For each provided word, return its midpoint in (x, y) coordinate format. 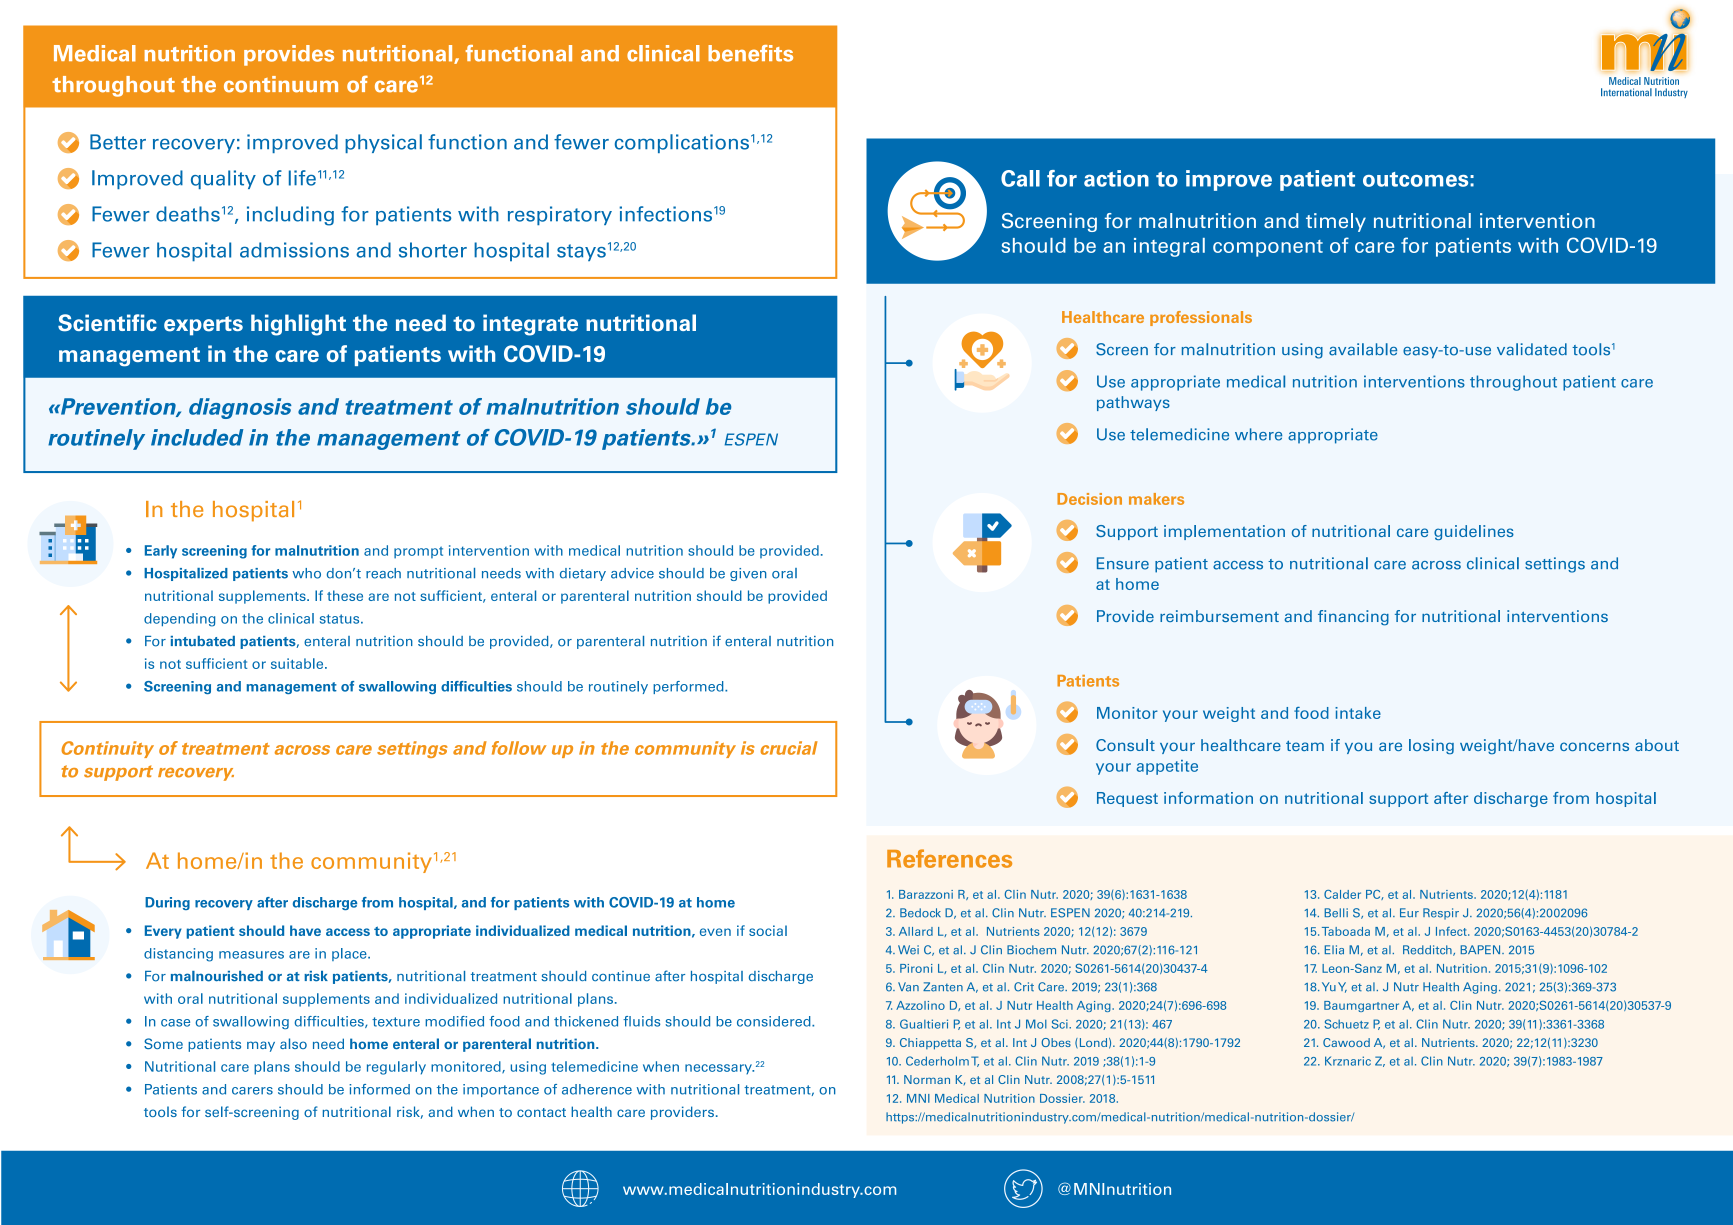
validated (1532, 349)
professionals (1201, 318)
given (748, 574)
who (306, 573)
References (949, 858)
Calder (1342, 894)
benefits (750, 53)
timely (1336, 222)
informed (379, 1089)
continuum (281, 84)
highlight (298, 325)
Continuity (107, 749)
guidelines (1474, 532)
